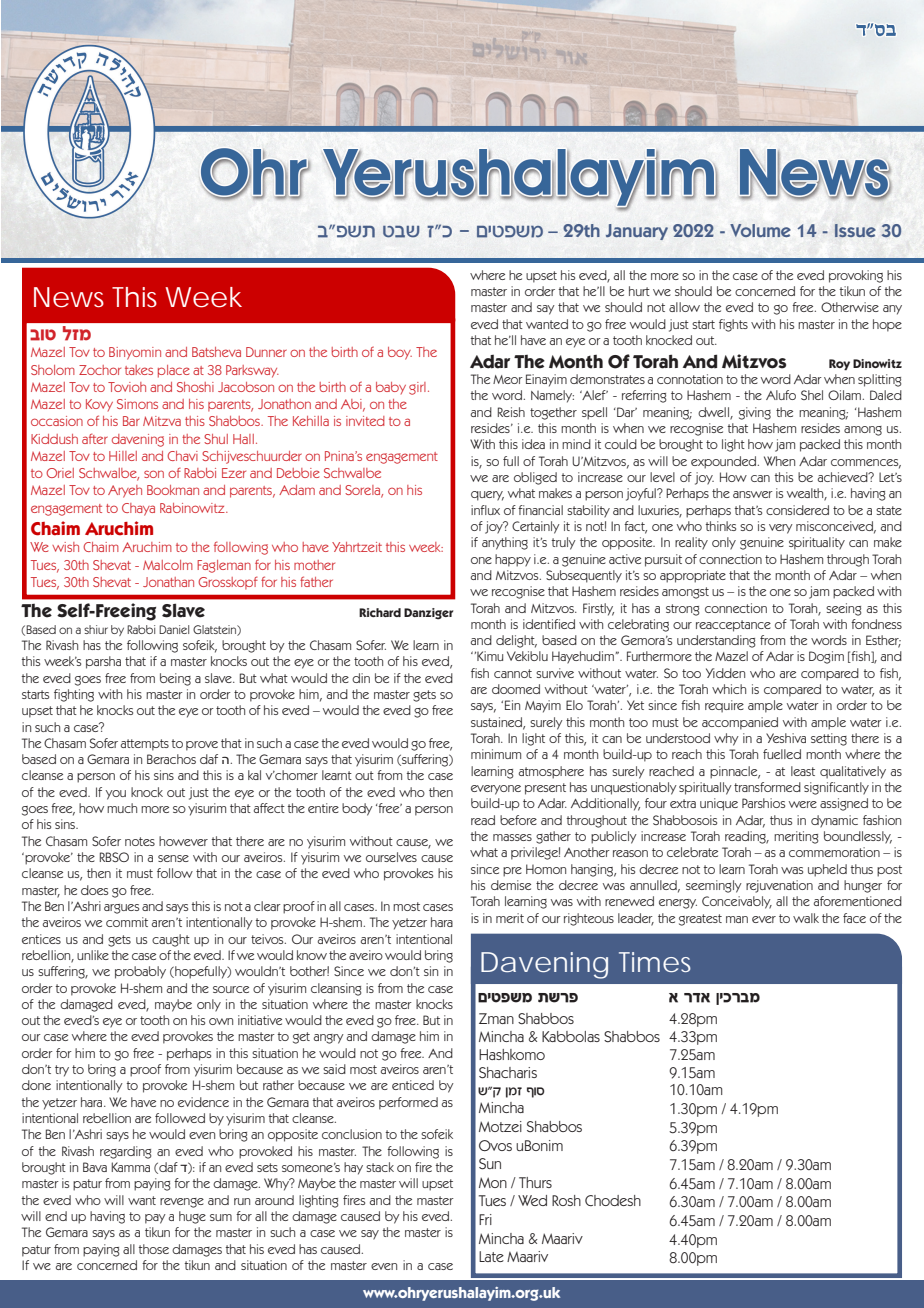  What do you see at coordinates (153, 1249) in the screenshot?
I see `those` at bounding box center [153, 1249].
